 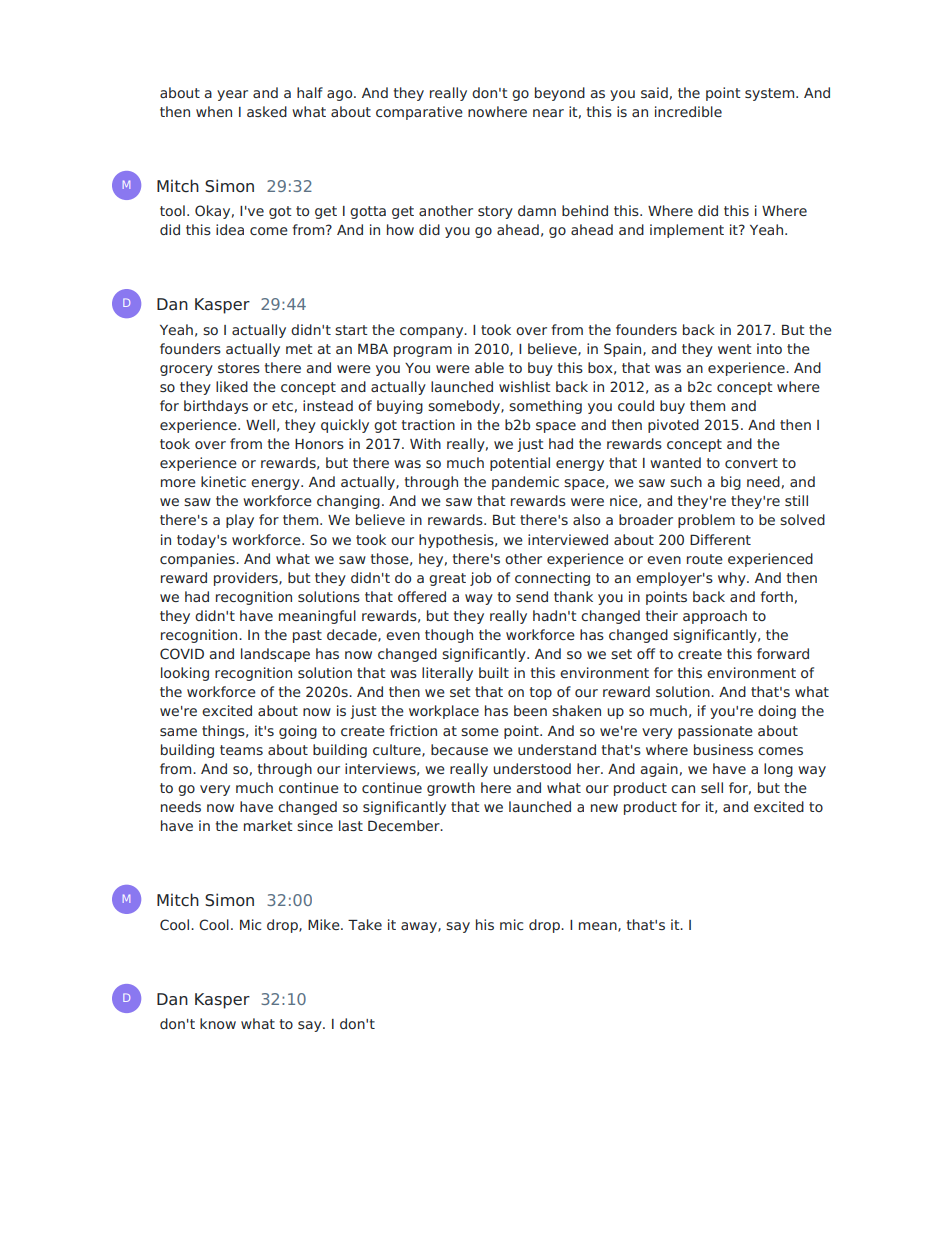 I want to click on passionate, so click(x=715, y=732).
